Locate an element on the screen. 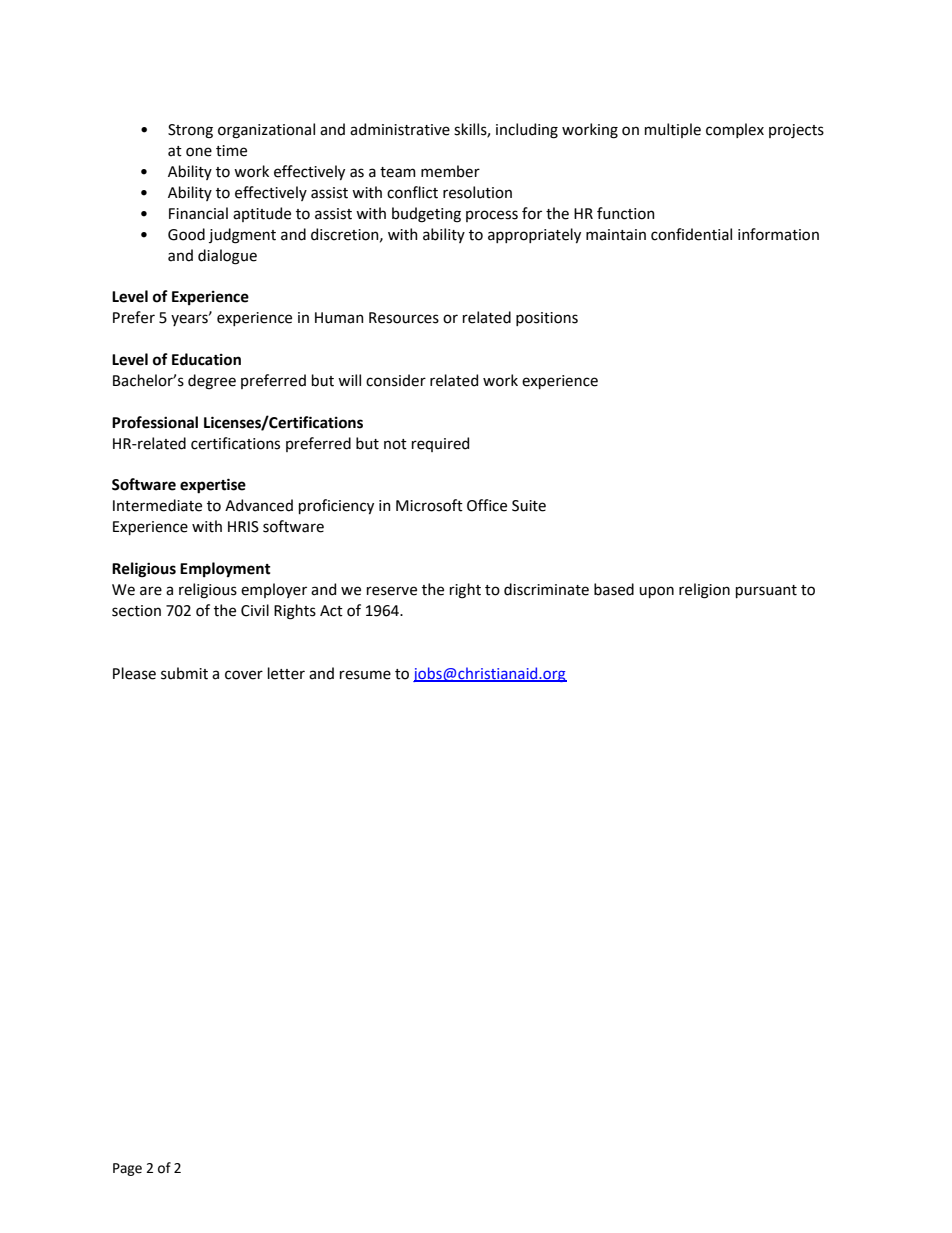  member is located at coordinates (450, 171).
